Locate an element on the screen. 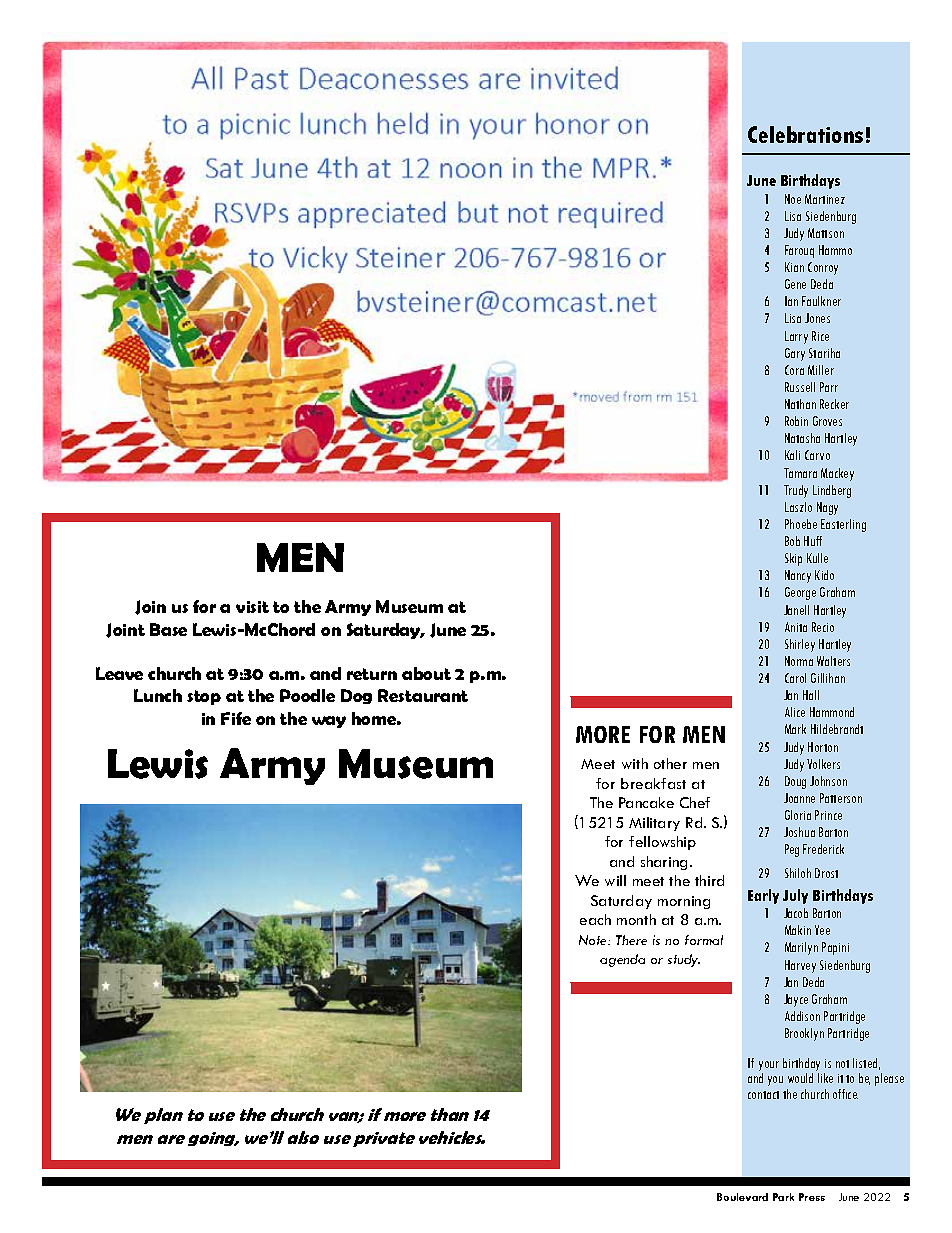  Noe is located at coordinates (793, 199).
